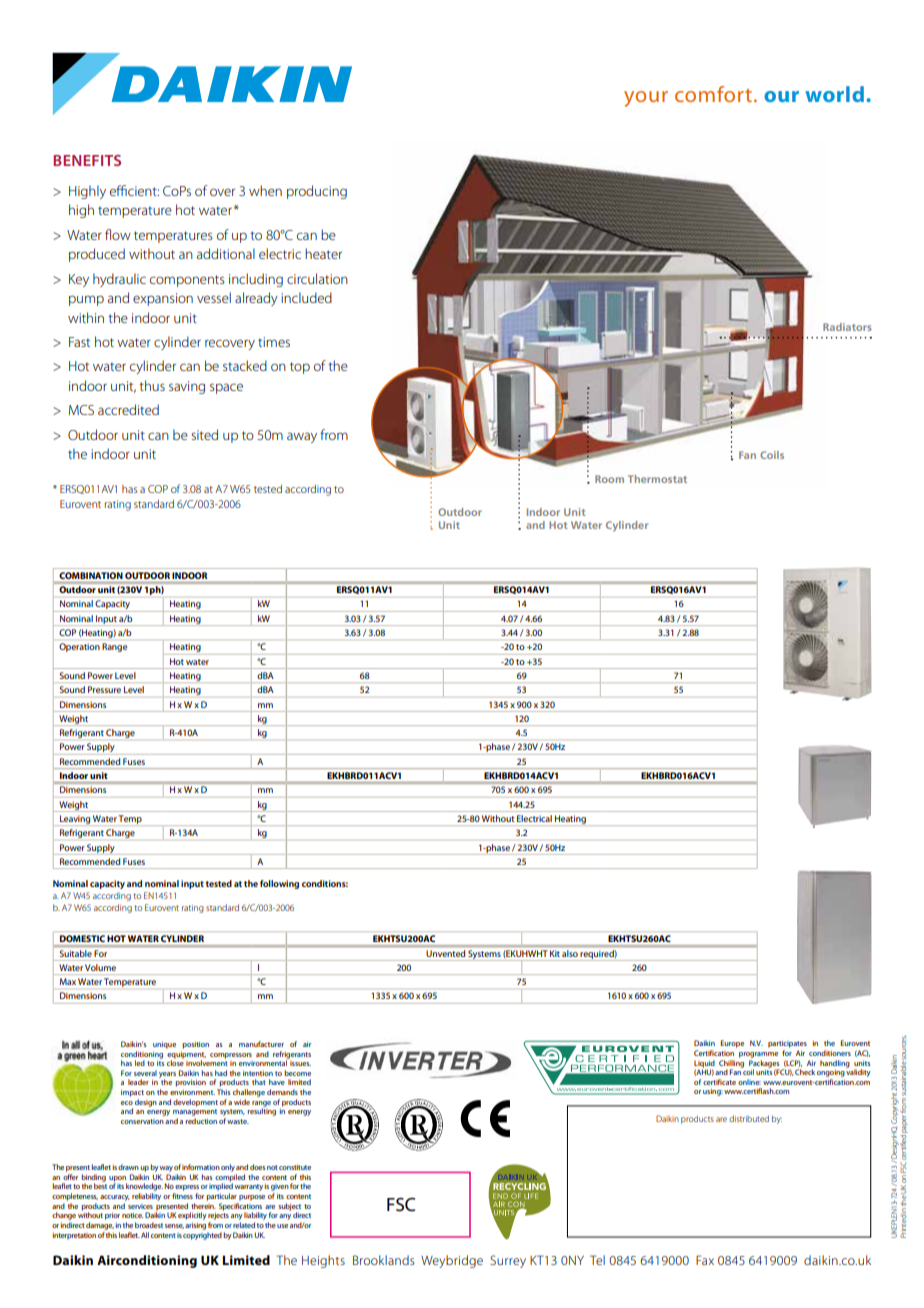 The width and height of the screenshot is (924, 1308). What do you see at coordinates (657, 479) in the screenshot?
I see `Thermostat` at bounding box center [657, 479].
